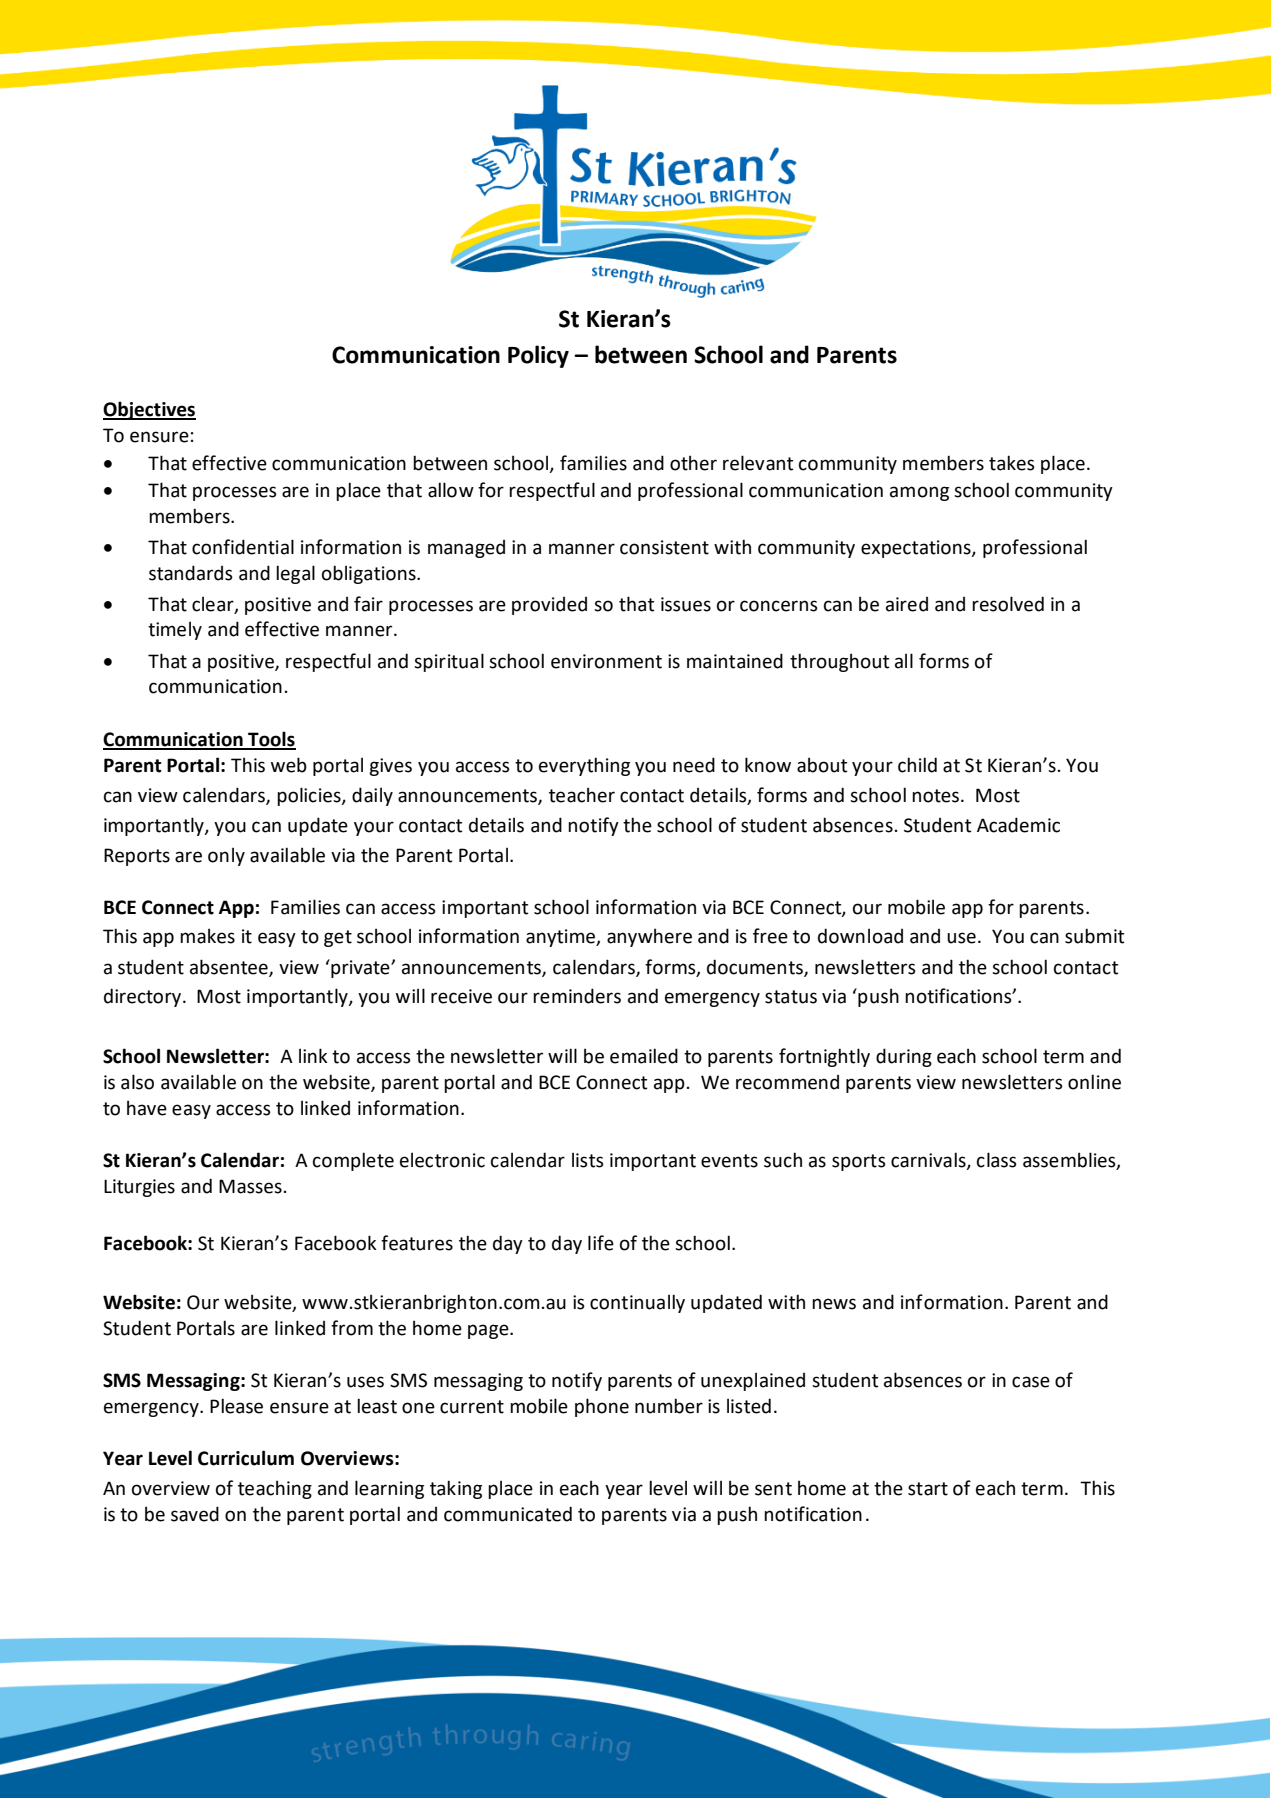 This page has width=1271, height=1798. What do you see at coordinates (149, 410) in the page?
I see `Objectives` at bounding box center [149, 410].
